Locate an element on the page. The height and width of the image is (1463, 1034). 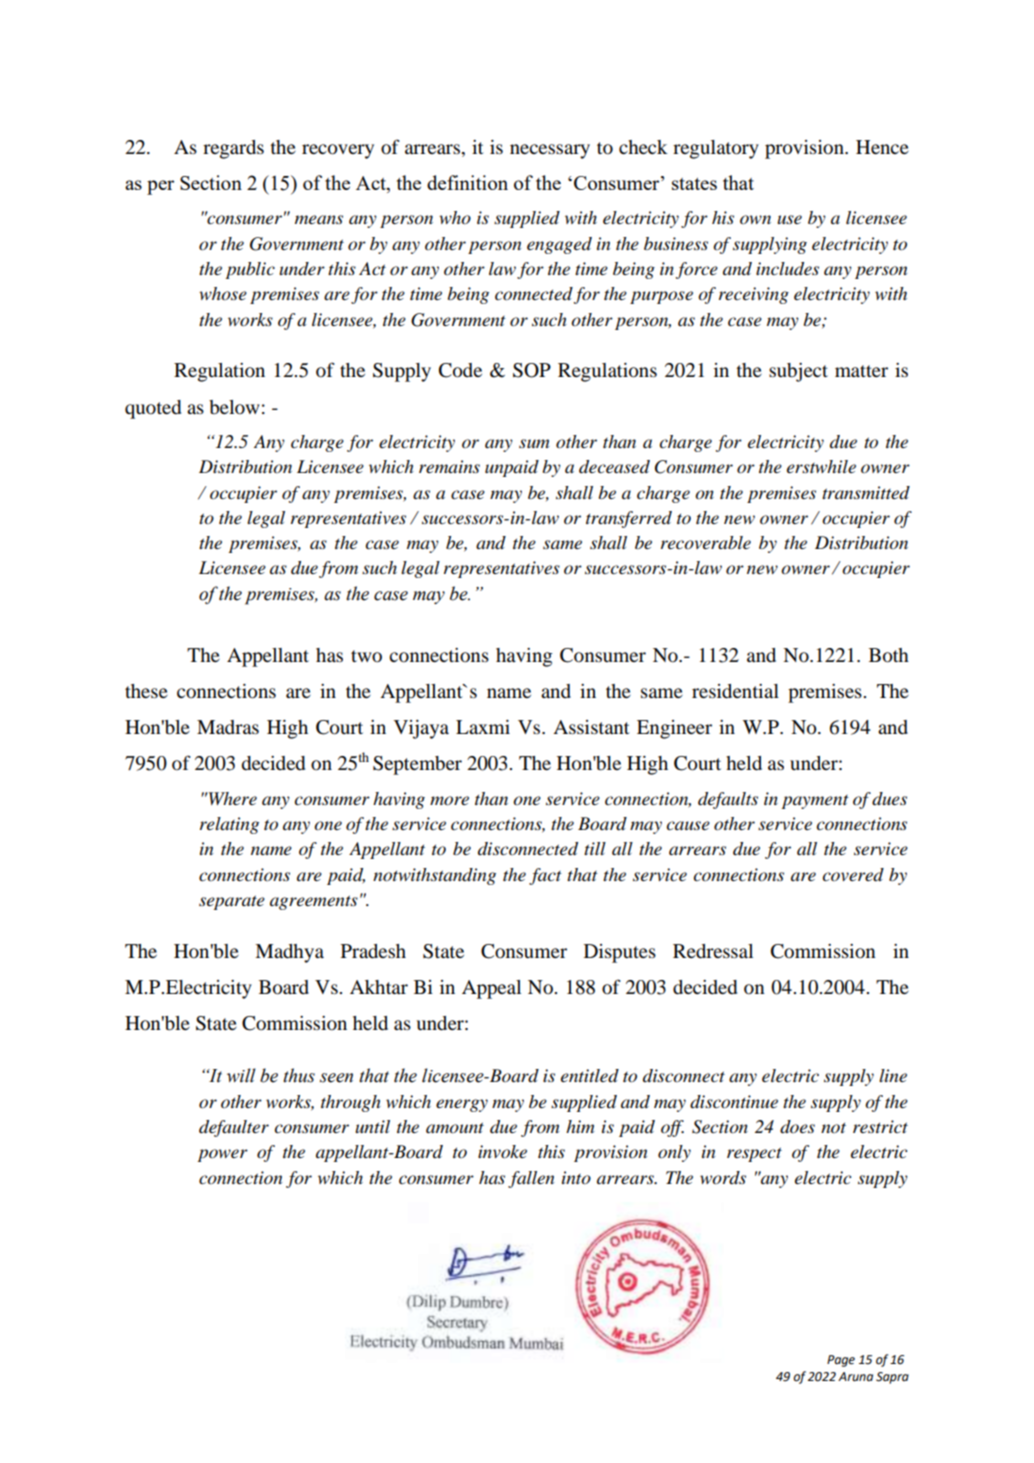
covered is located at coordinates (853, 875).
